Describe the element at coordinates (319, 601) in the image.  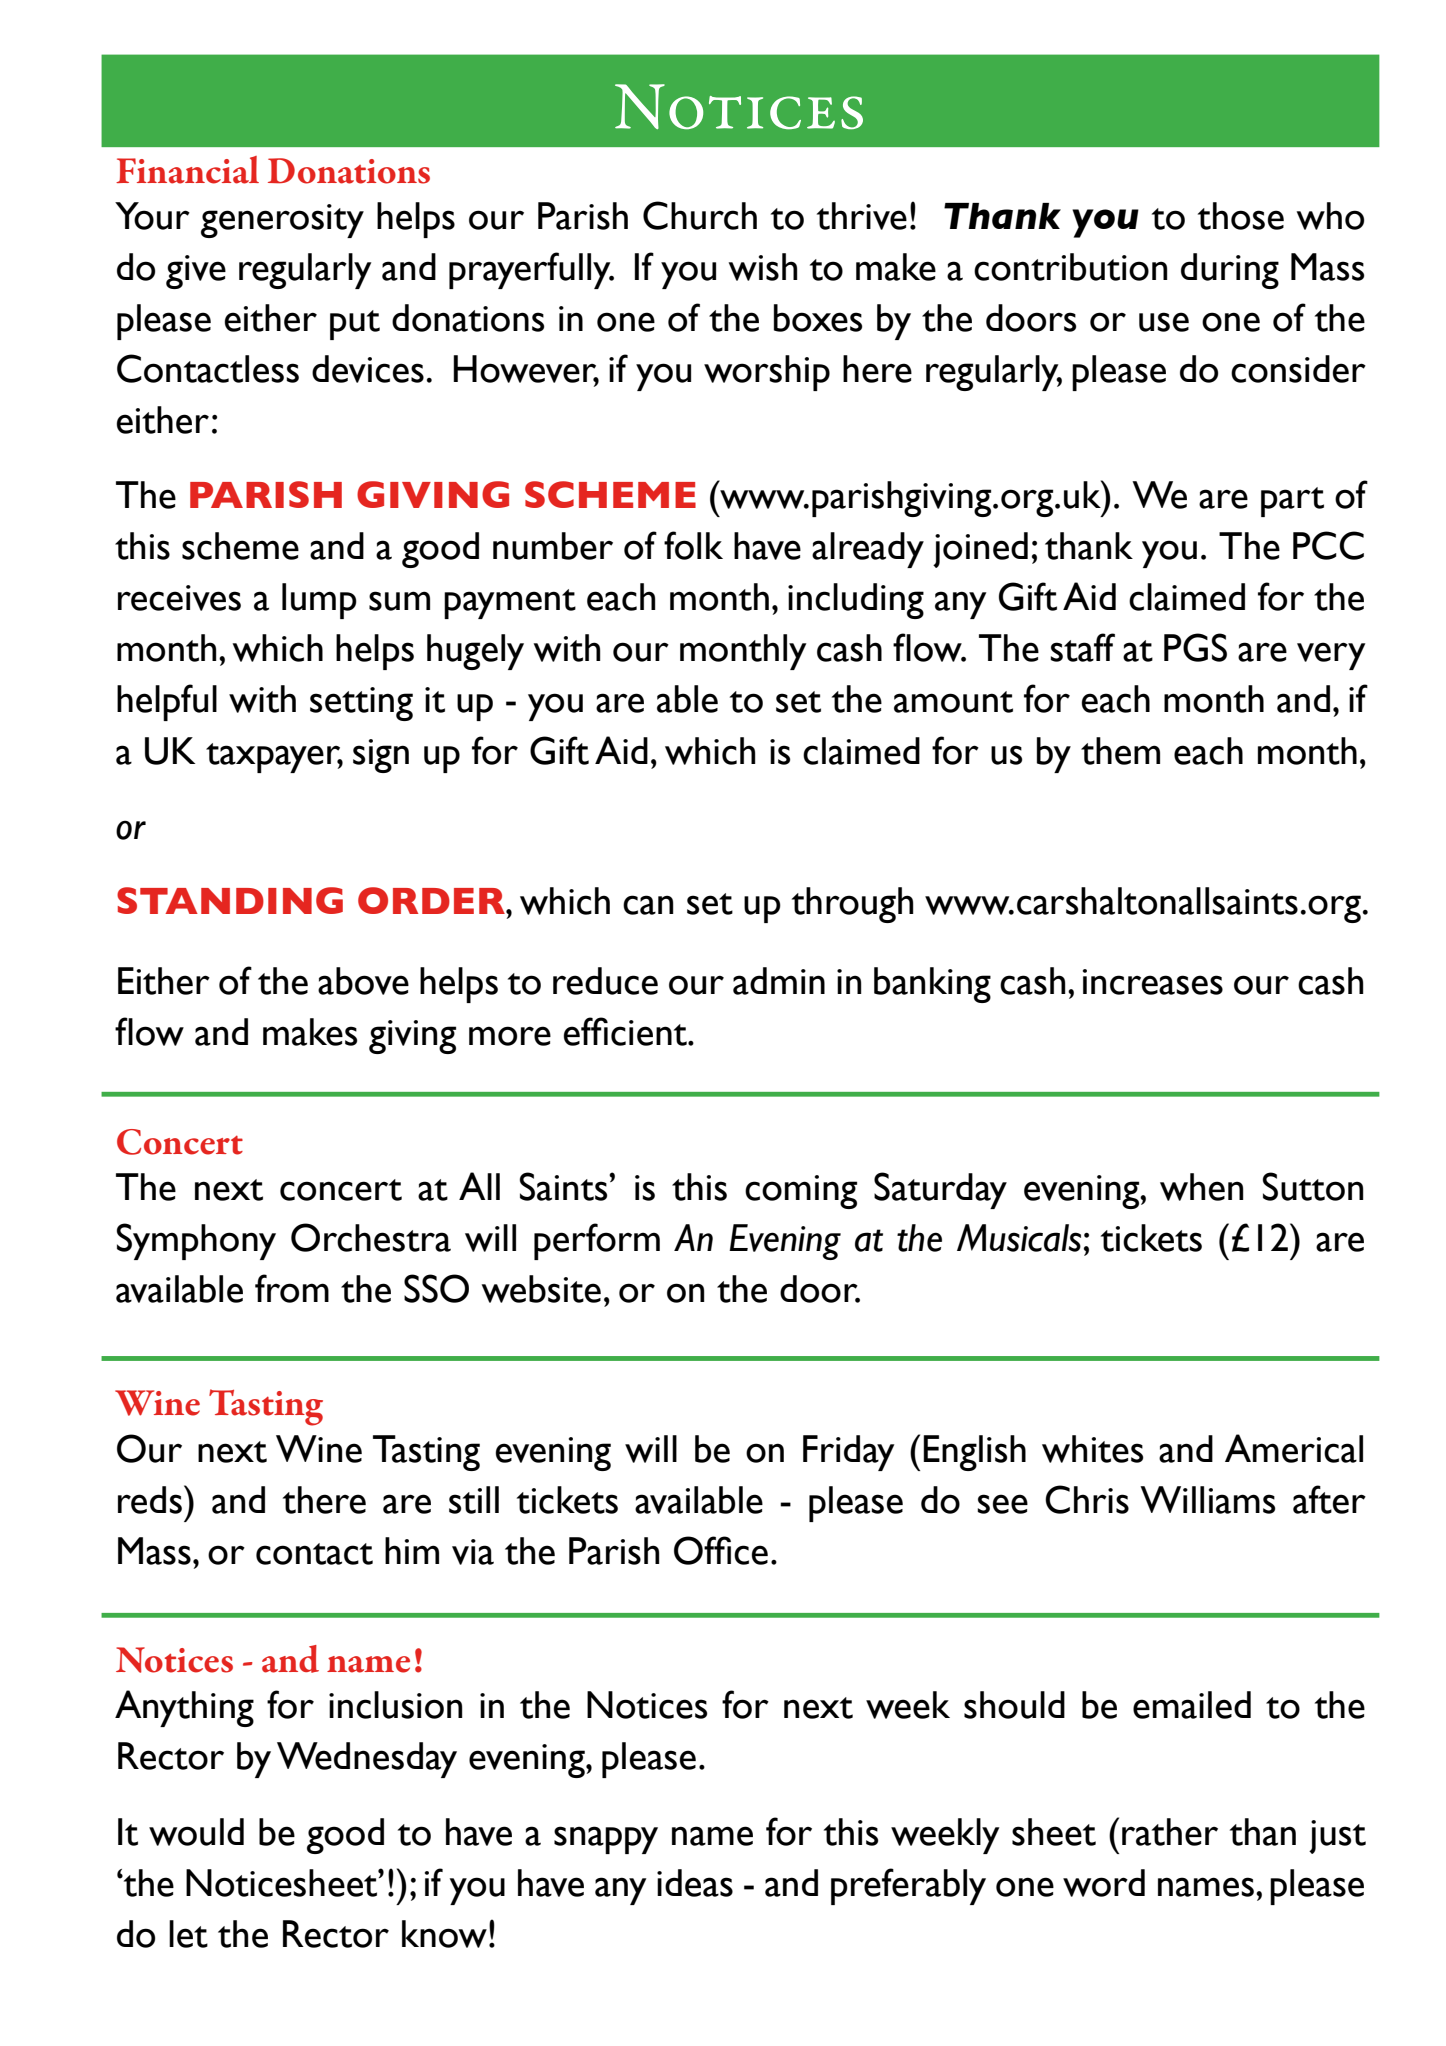
I see `lump` at that location.
